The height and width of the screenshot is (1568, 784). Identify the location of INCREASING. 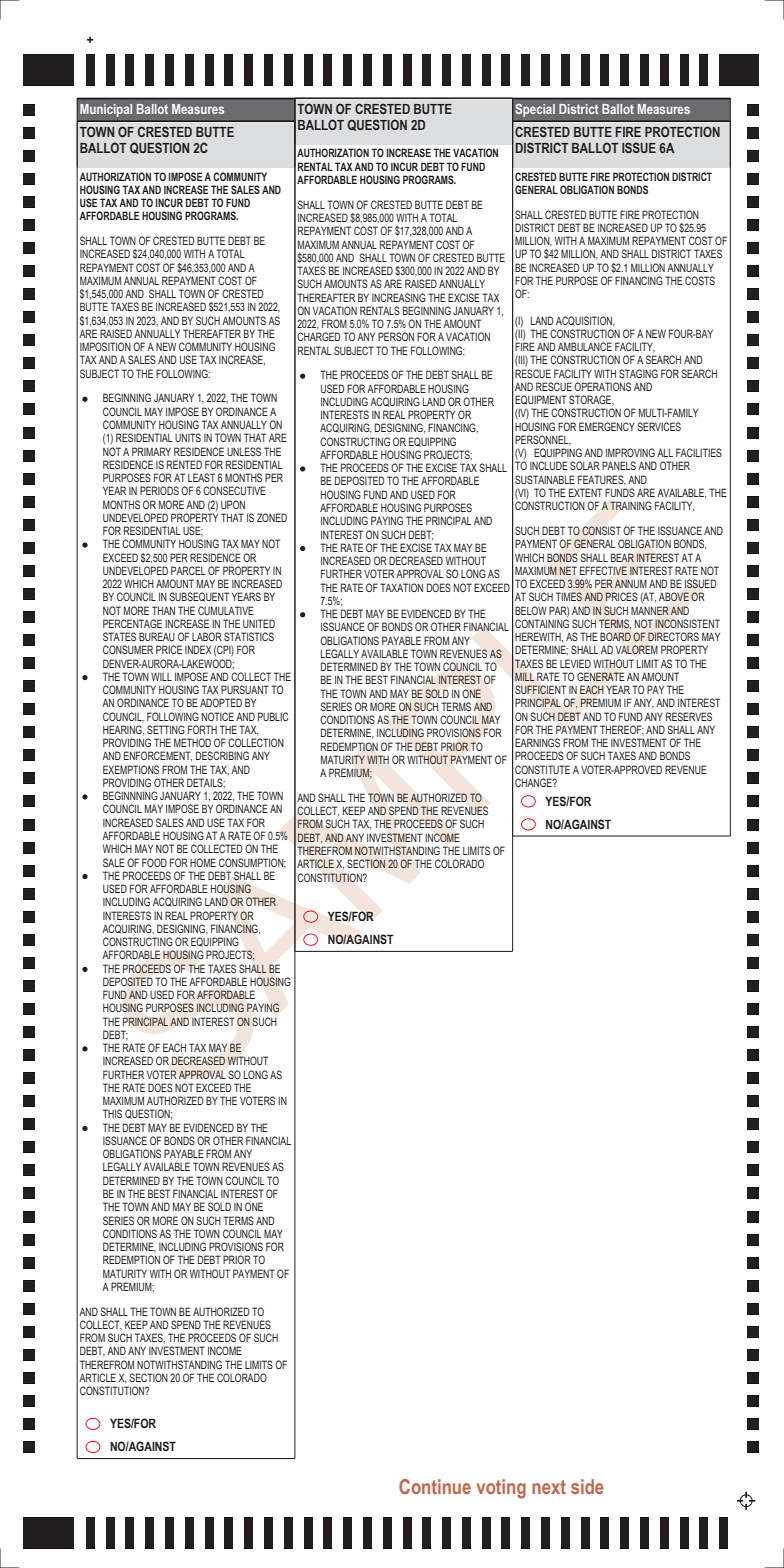
(399, 297).
